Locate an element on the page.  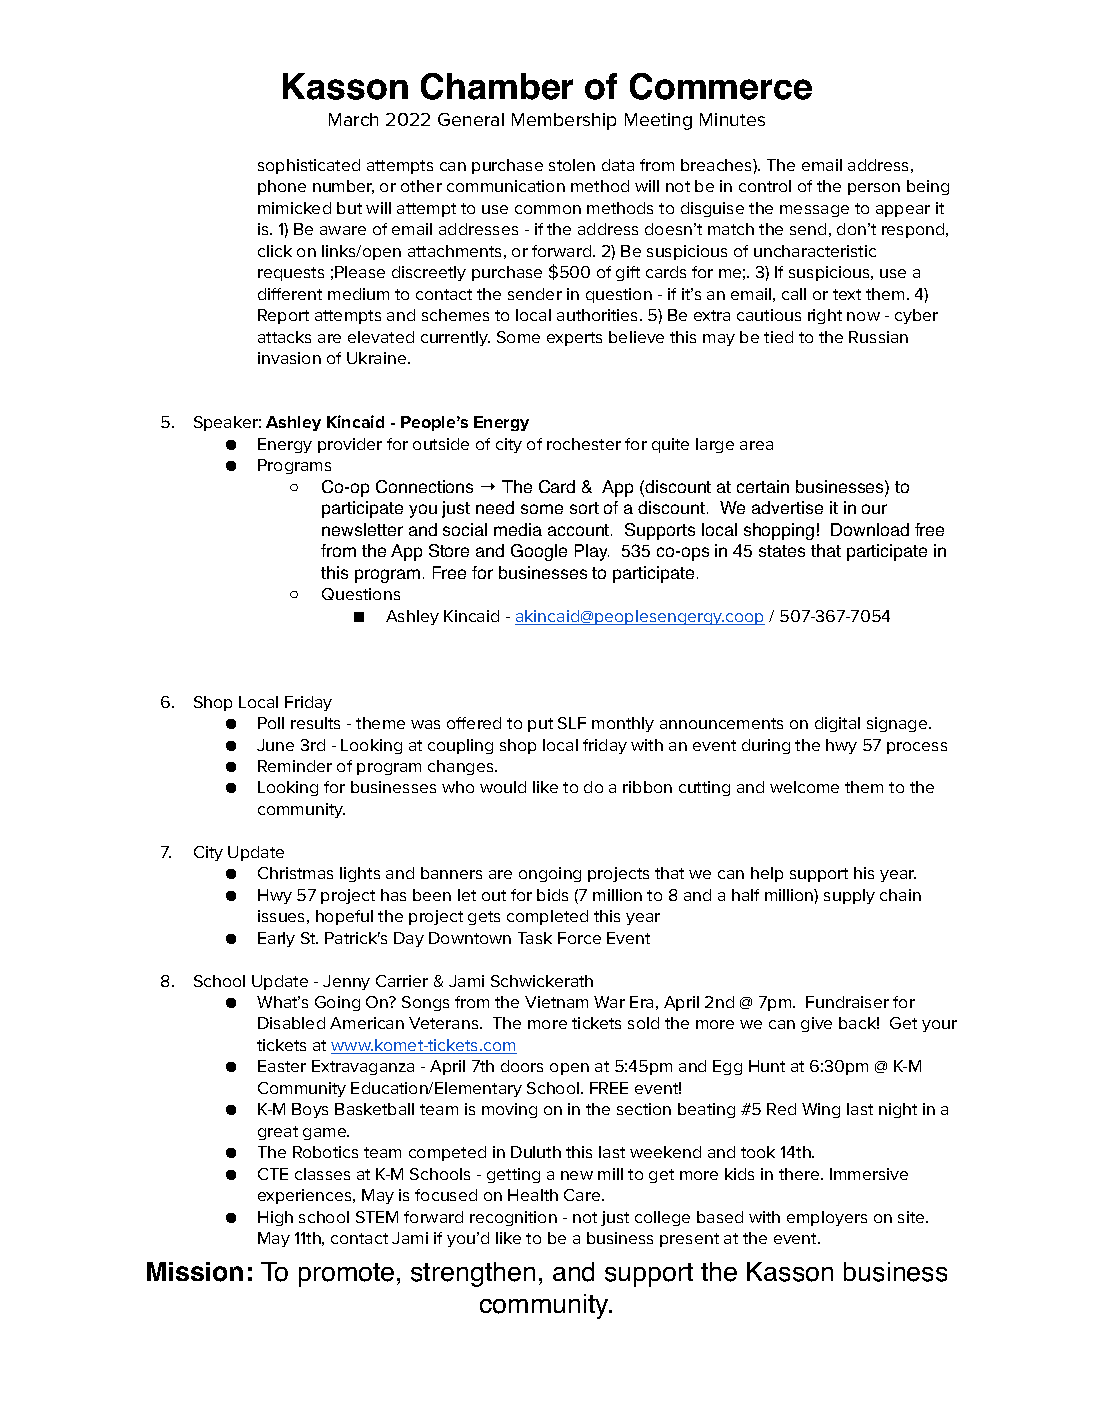
Fundraiser is located at coordinates (847, 1002).
